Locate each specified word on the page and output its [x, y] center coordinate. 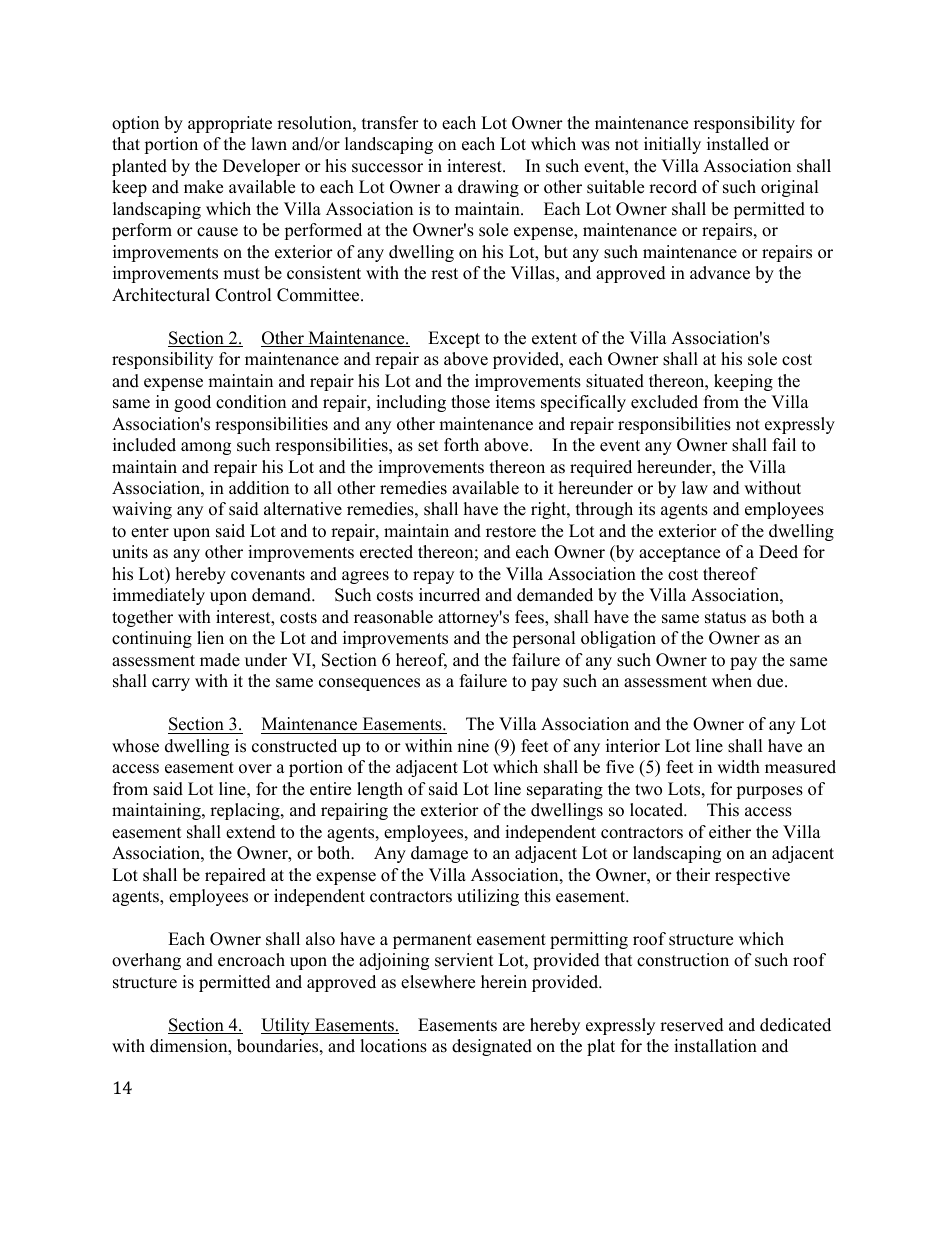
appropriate [230, 124]
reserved [692, 1025]
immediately [159, 596]
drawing [488, 188]
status [725, 618]
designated [492, 1047]
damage [439, 854]
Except [454, 339]
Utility [286, 1026]
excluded [664, 402]
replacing [246, 811]
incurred [449, 595]
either [730, 832]
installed [738, 144]
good [192, 403]
